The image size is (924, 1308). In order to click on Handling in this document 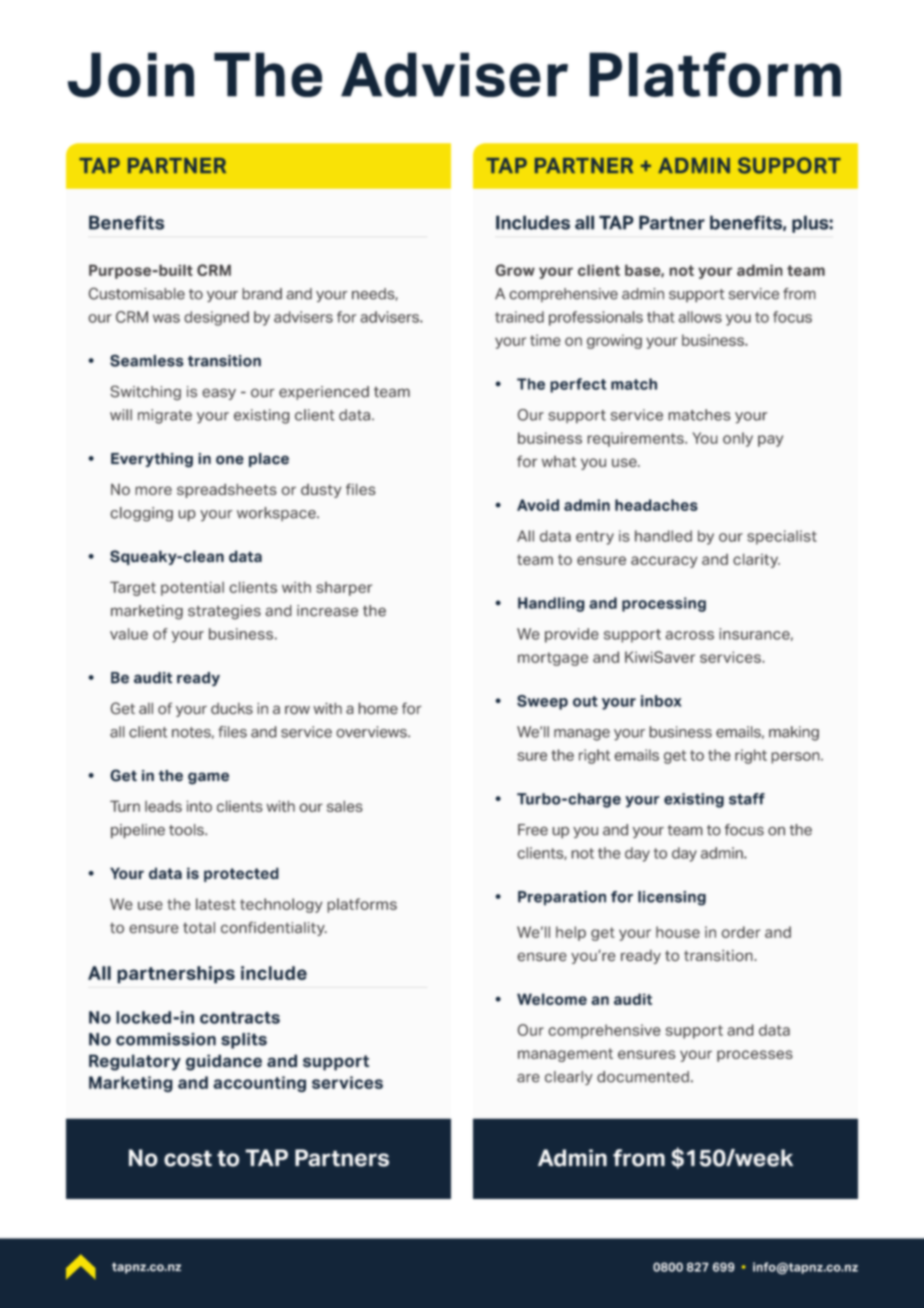, I will do `click(551, 604)`.
